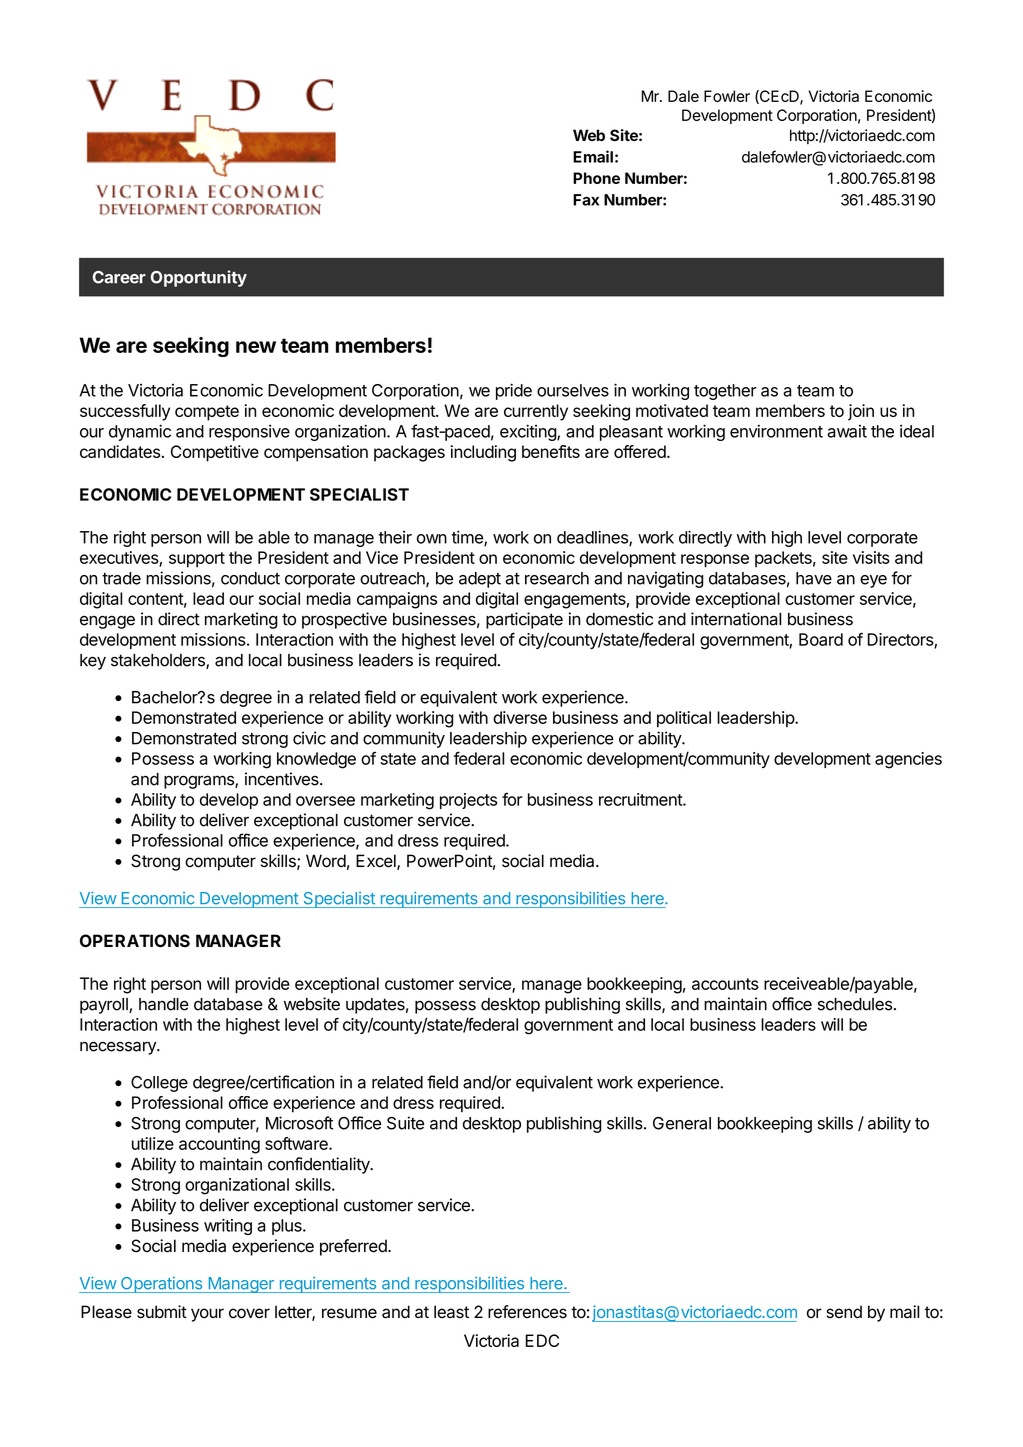 The width and height of the screenshot is (1023, 1447). Describe the element at coordinates (405, 1123) in the screenshot. I see `Suite` at that location.
